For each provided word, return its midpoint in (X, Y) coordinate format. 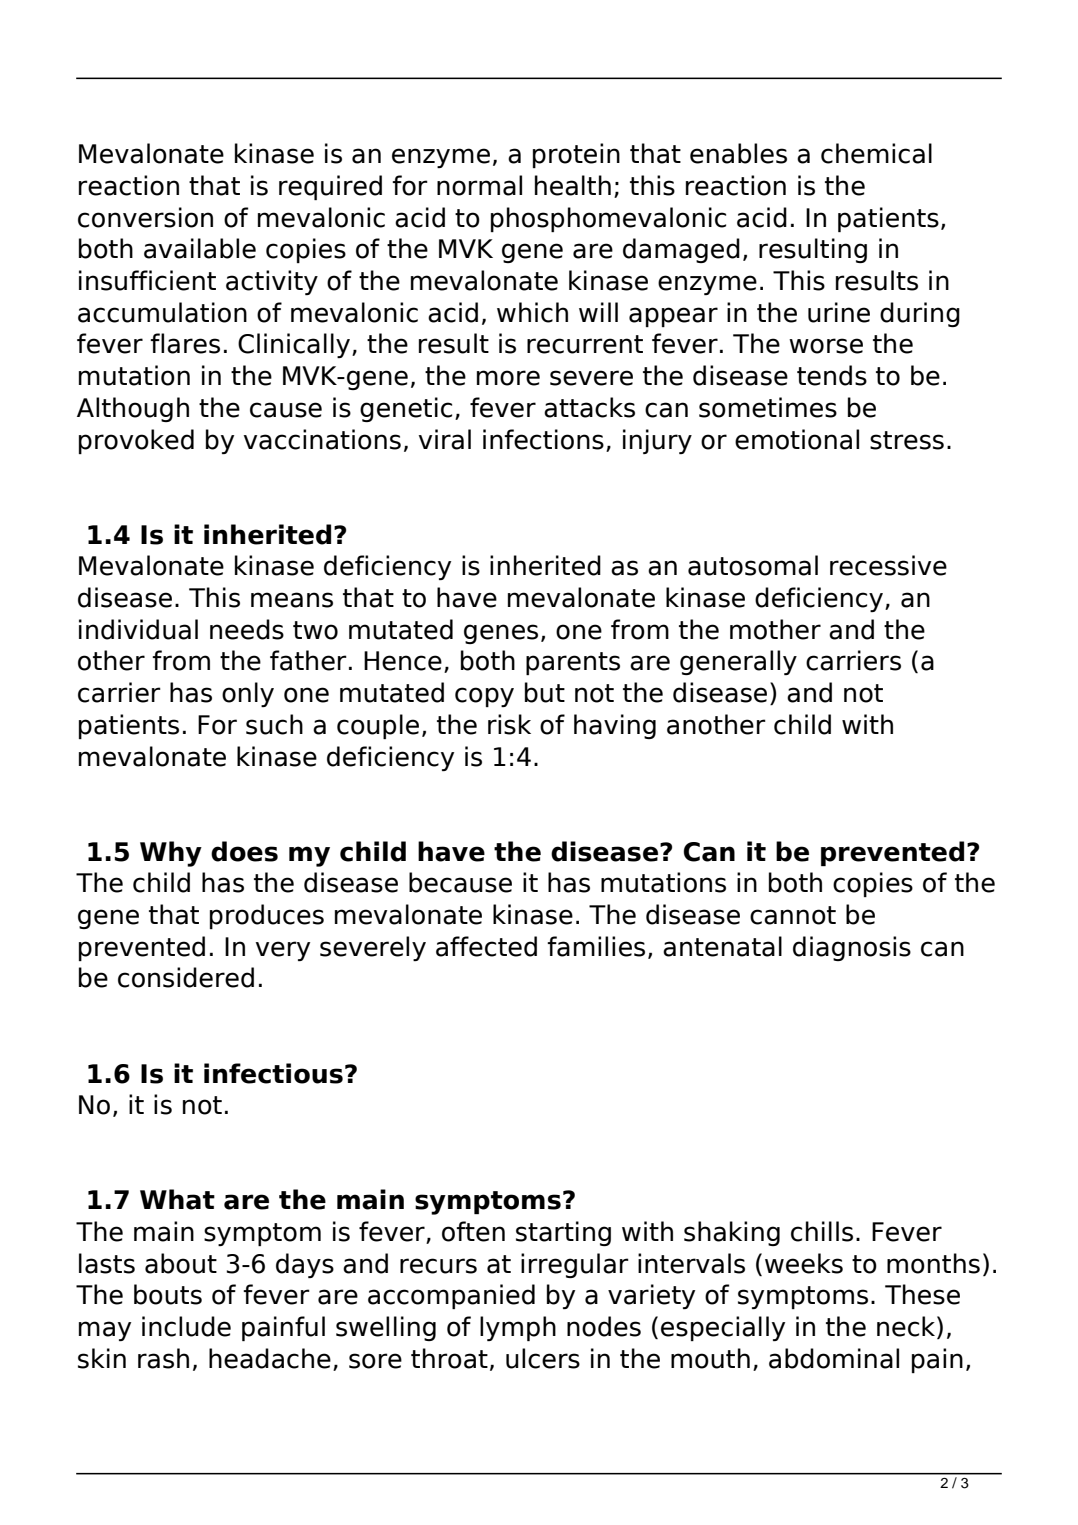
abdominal (834, 1358)
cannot (793, 915)
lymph (518, 1328)
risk (509, 724)
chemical (876, 153)
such (274, 724)
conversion (145, 217)
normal (479, 185)
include (186, 1326)
